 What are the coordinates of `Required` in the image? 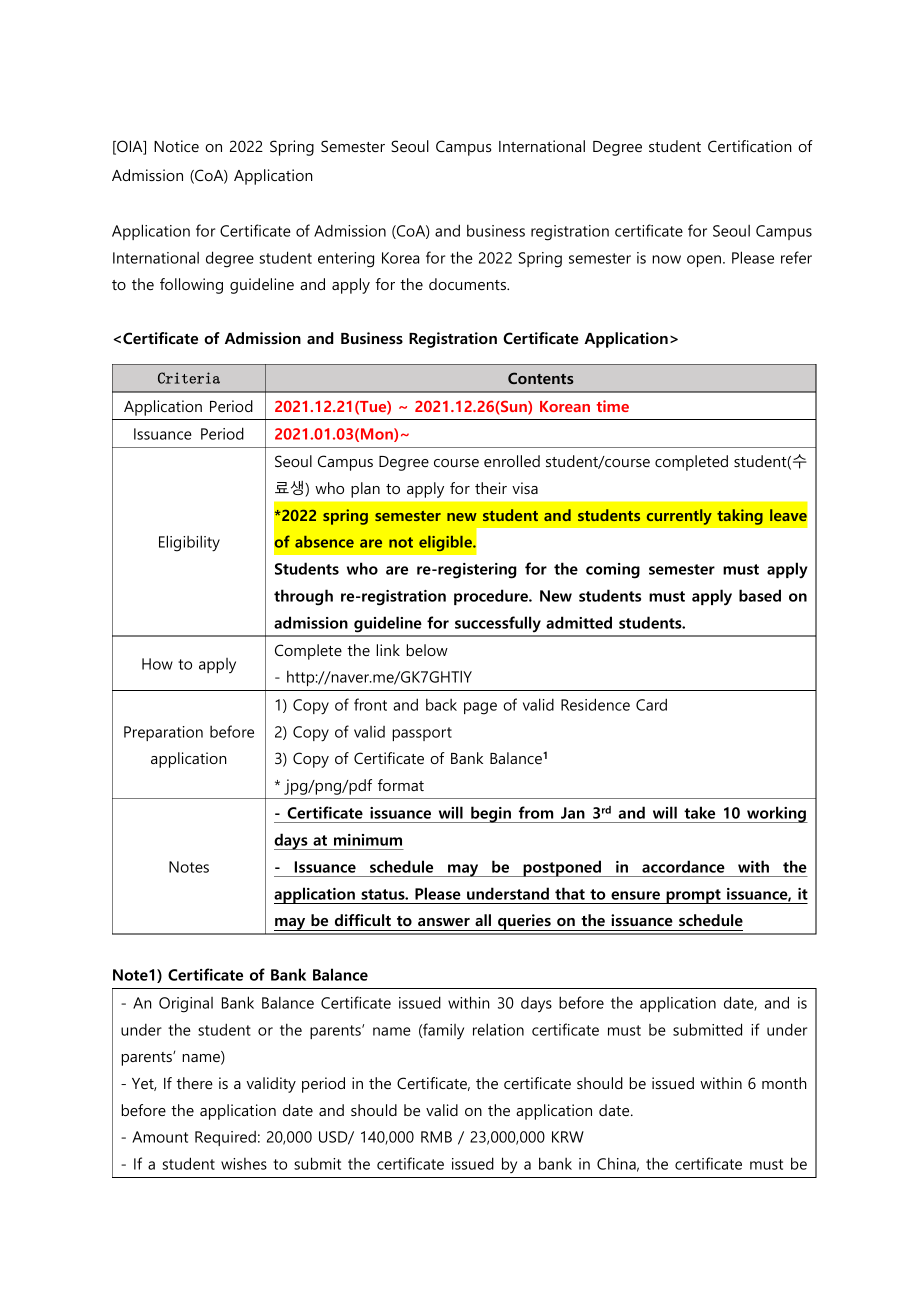 It's located at (225, 1138).
